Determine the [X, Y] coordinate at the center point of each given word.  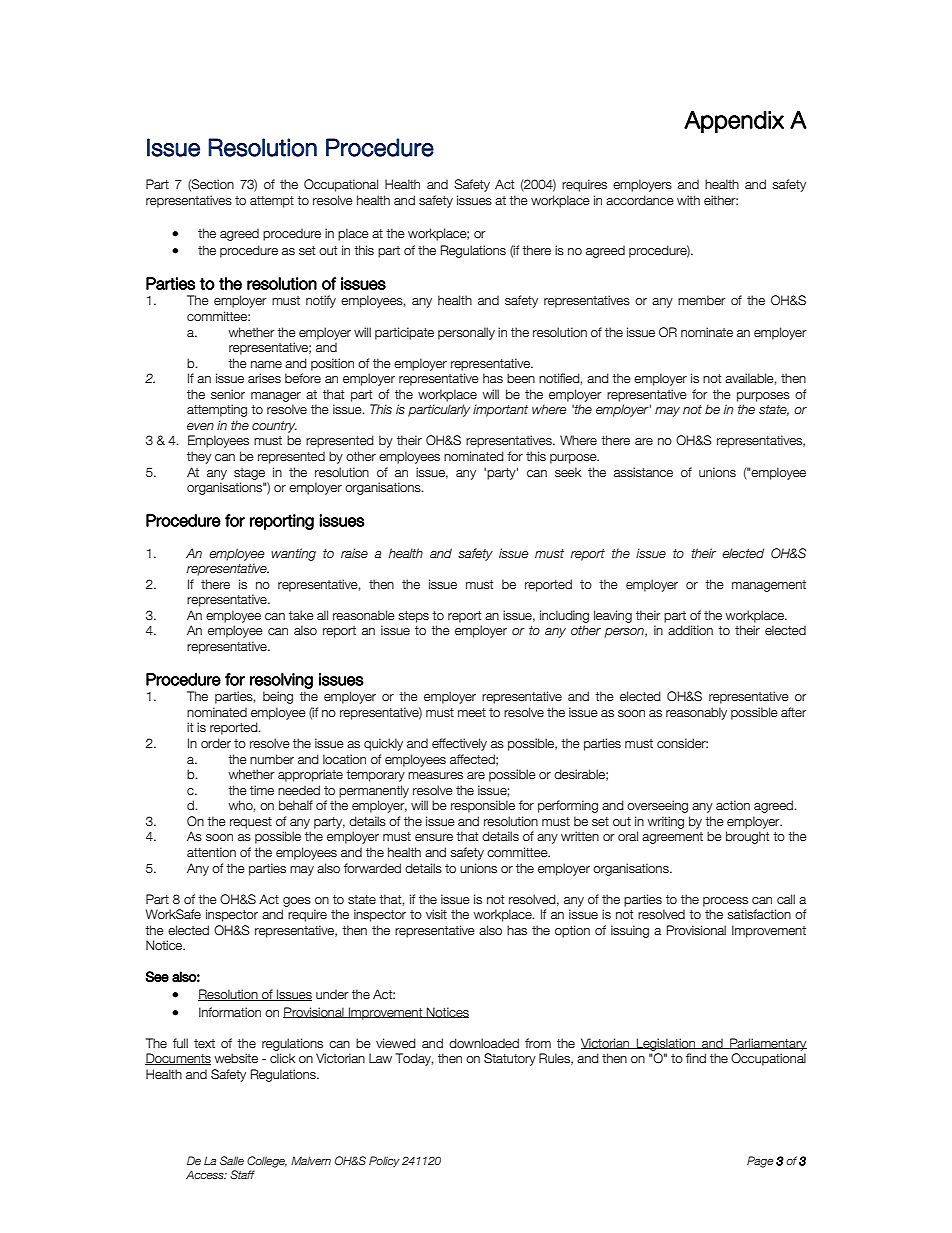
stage [249, 474]
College [267, 1162]
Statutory [510, 1059]
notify [321, 301]
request [251, 823]
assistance [643, 472]
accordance [640, 200]
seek [568, 472]
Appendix [734, 122]
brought [747, 837]
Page [760, 1162]
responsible [483, 806]
